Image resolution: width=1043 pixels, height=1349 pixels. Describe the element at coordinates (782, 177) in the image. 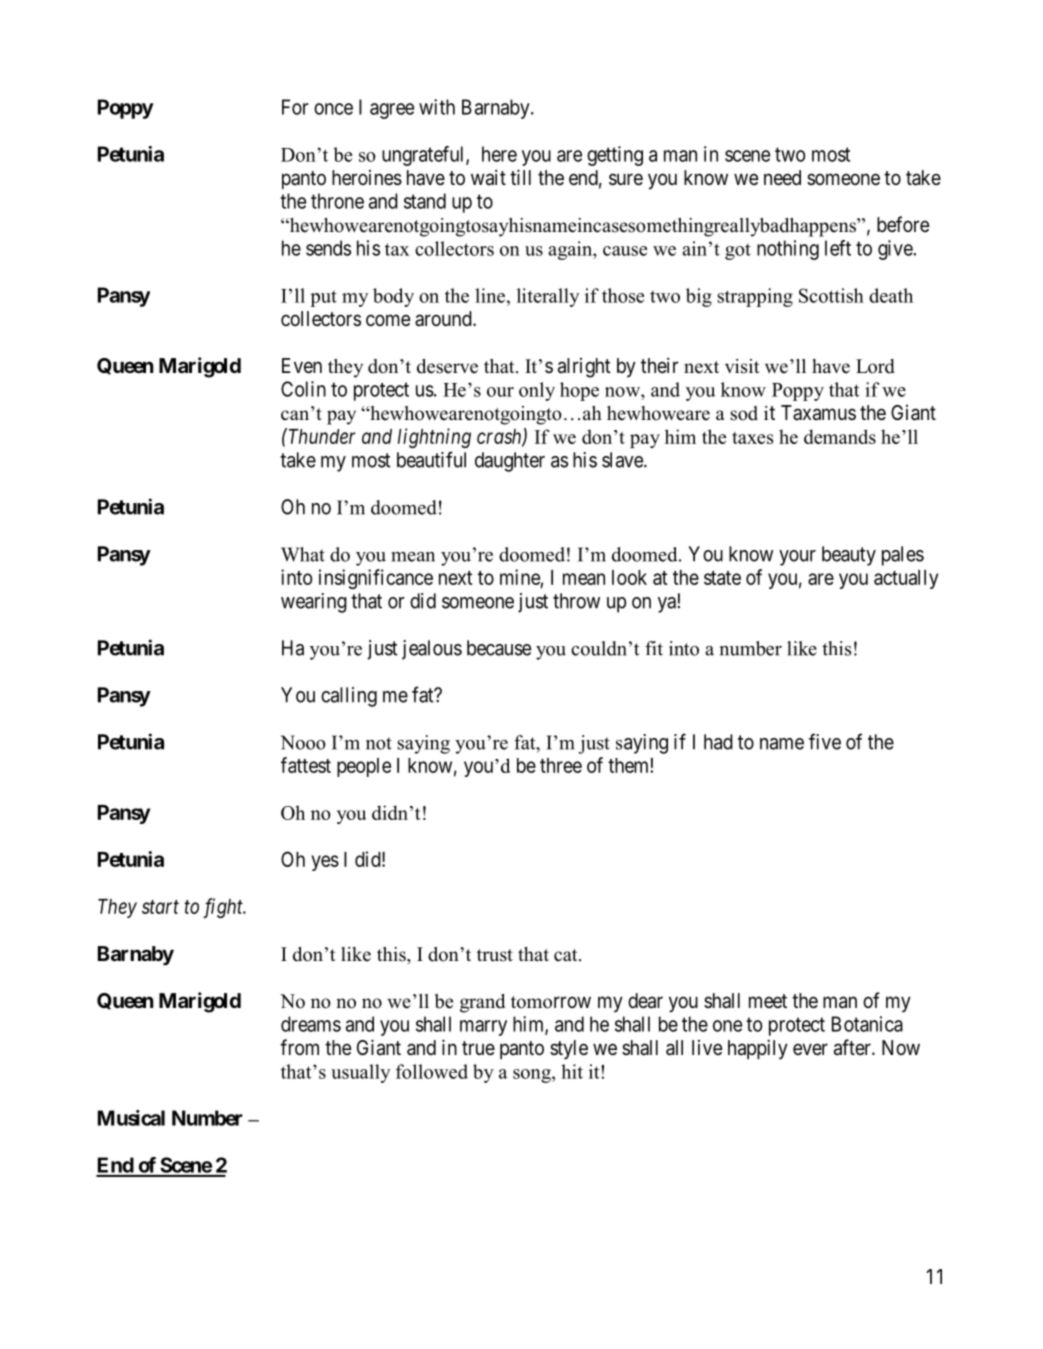

I see `need` at that location.
